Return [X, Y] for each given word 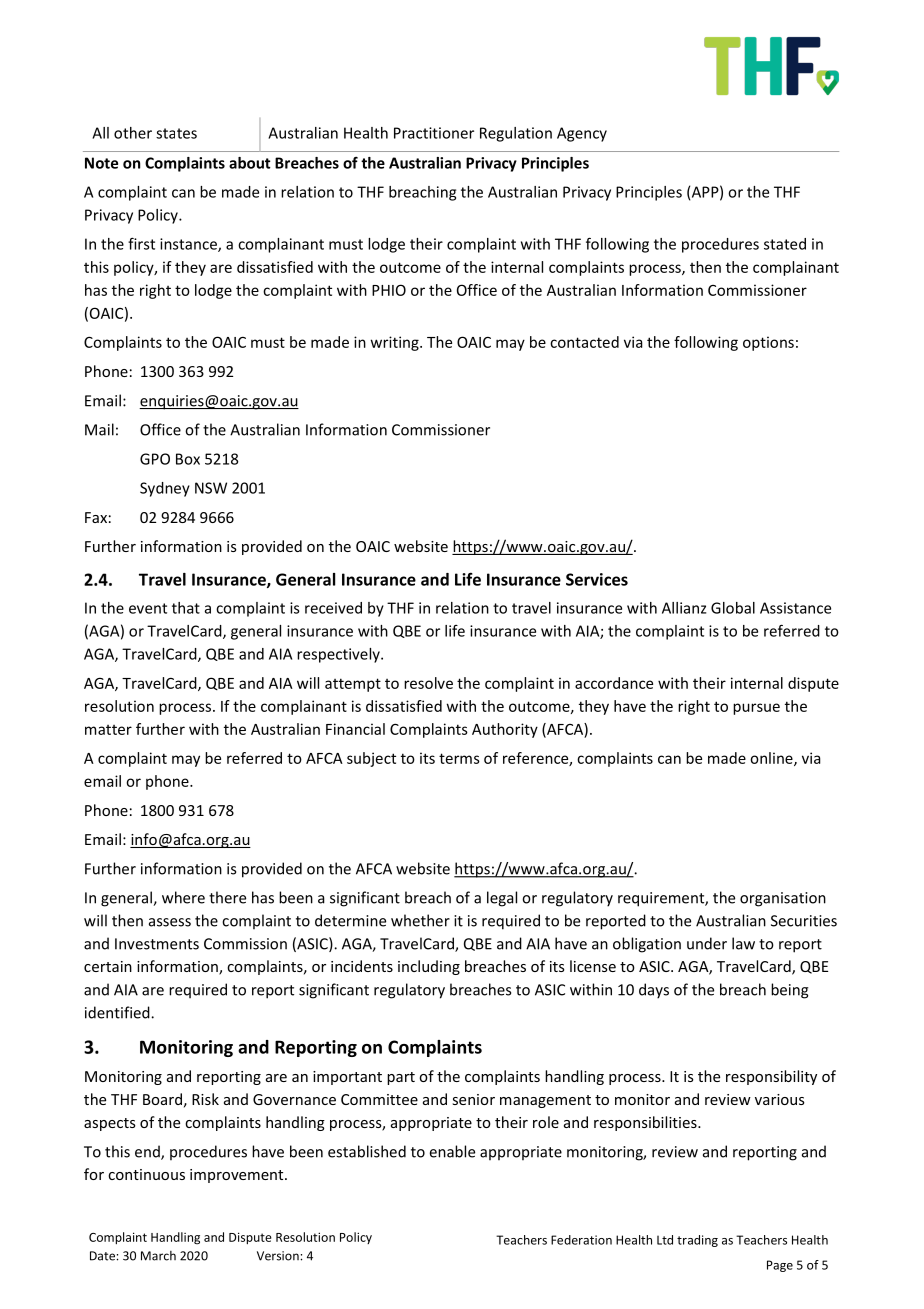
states [176, 133]
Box [188, 459]
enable [452, 1151]
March [158, 1256]
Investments [157, 944]
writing [396, 343]
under [707, 943]
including [429, 967]
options [768, 343]
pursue [756, 709]
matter [108, 730]
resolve [428, 683]
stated [785, 244]
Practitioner [434, 133]
